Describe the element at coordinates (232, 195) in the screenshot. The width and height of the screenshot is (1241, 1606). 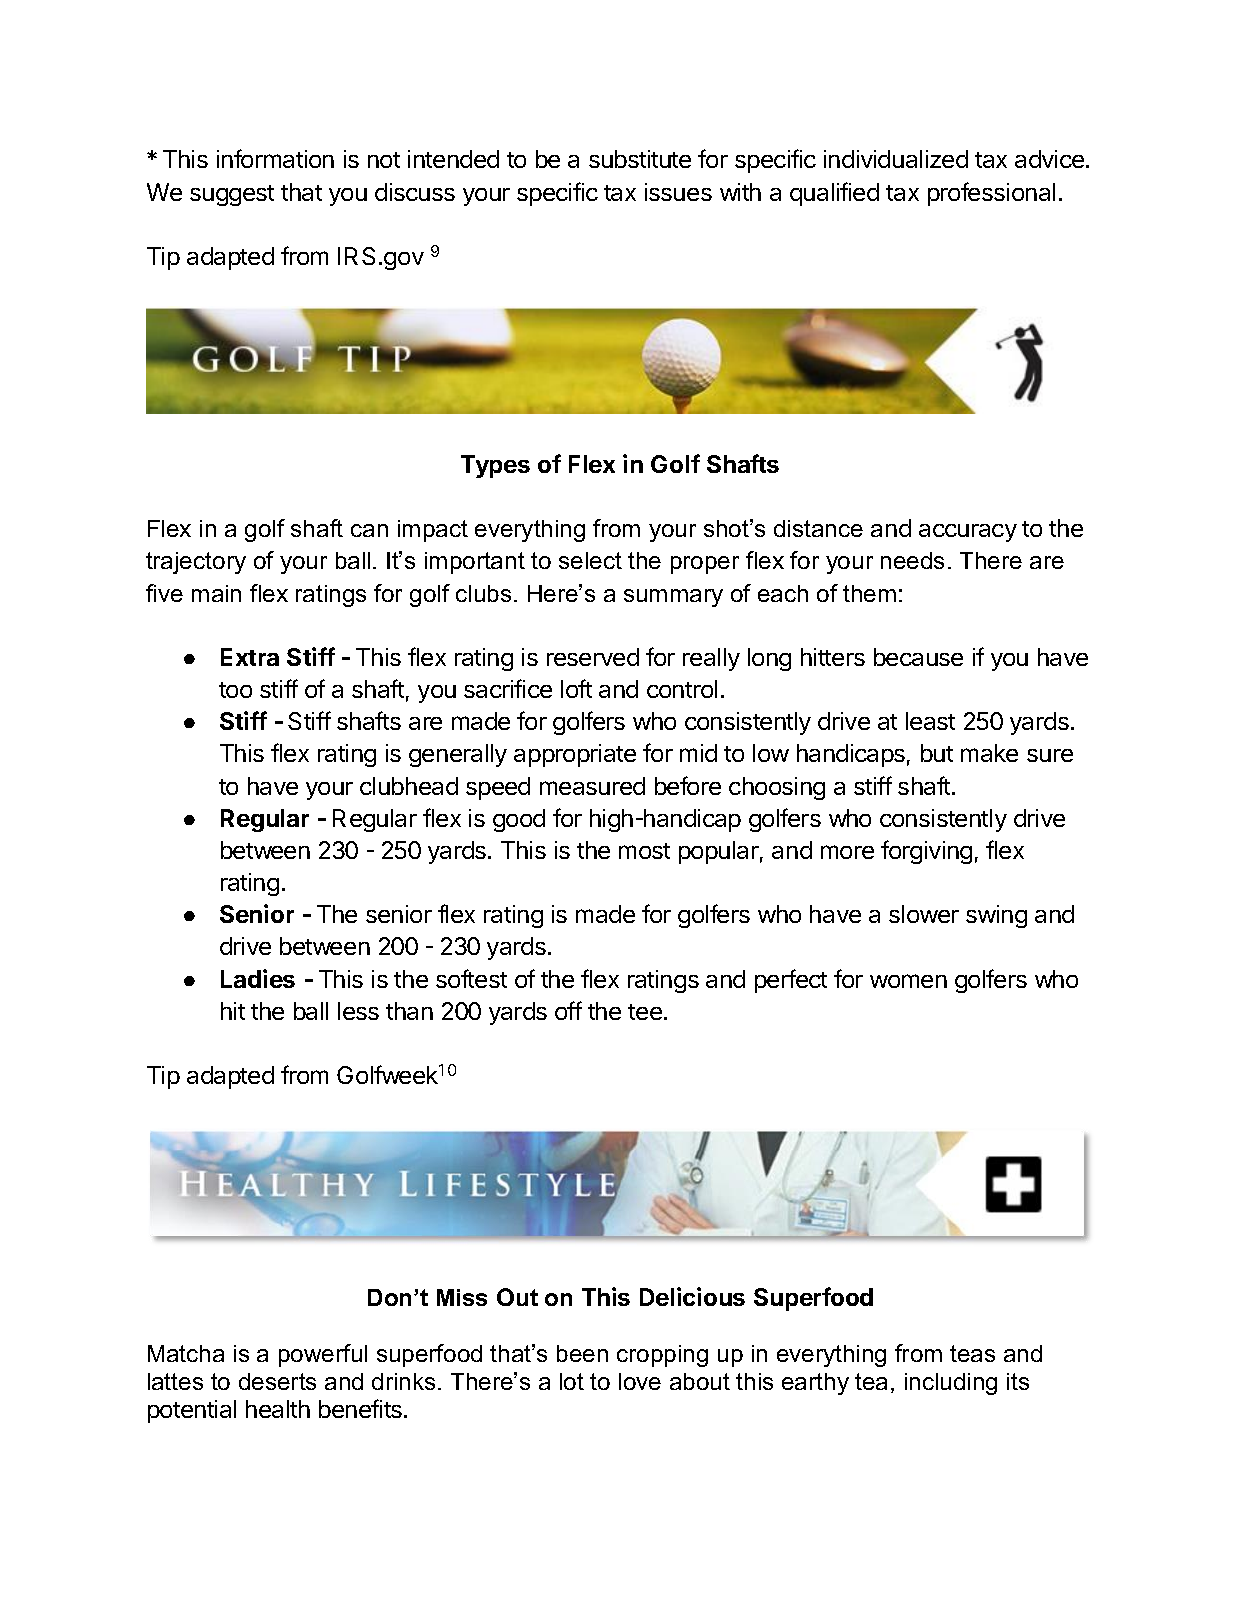
I see `suggest` at that location.
